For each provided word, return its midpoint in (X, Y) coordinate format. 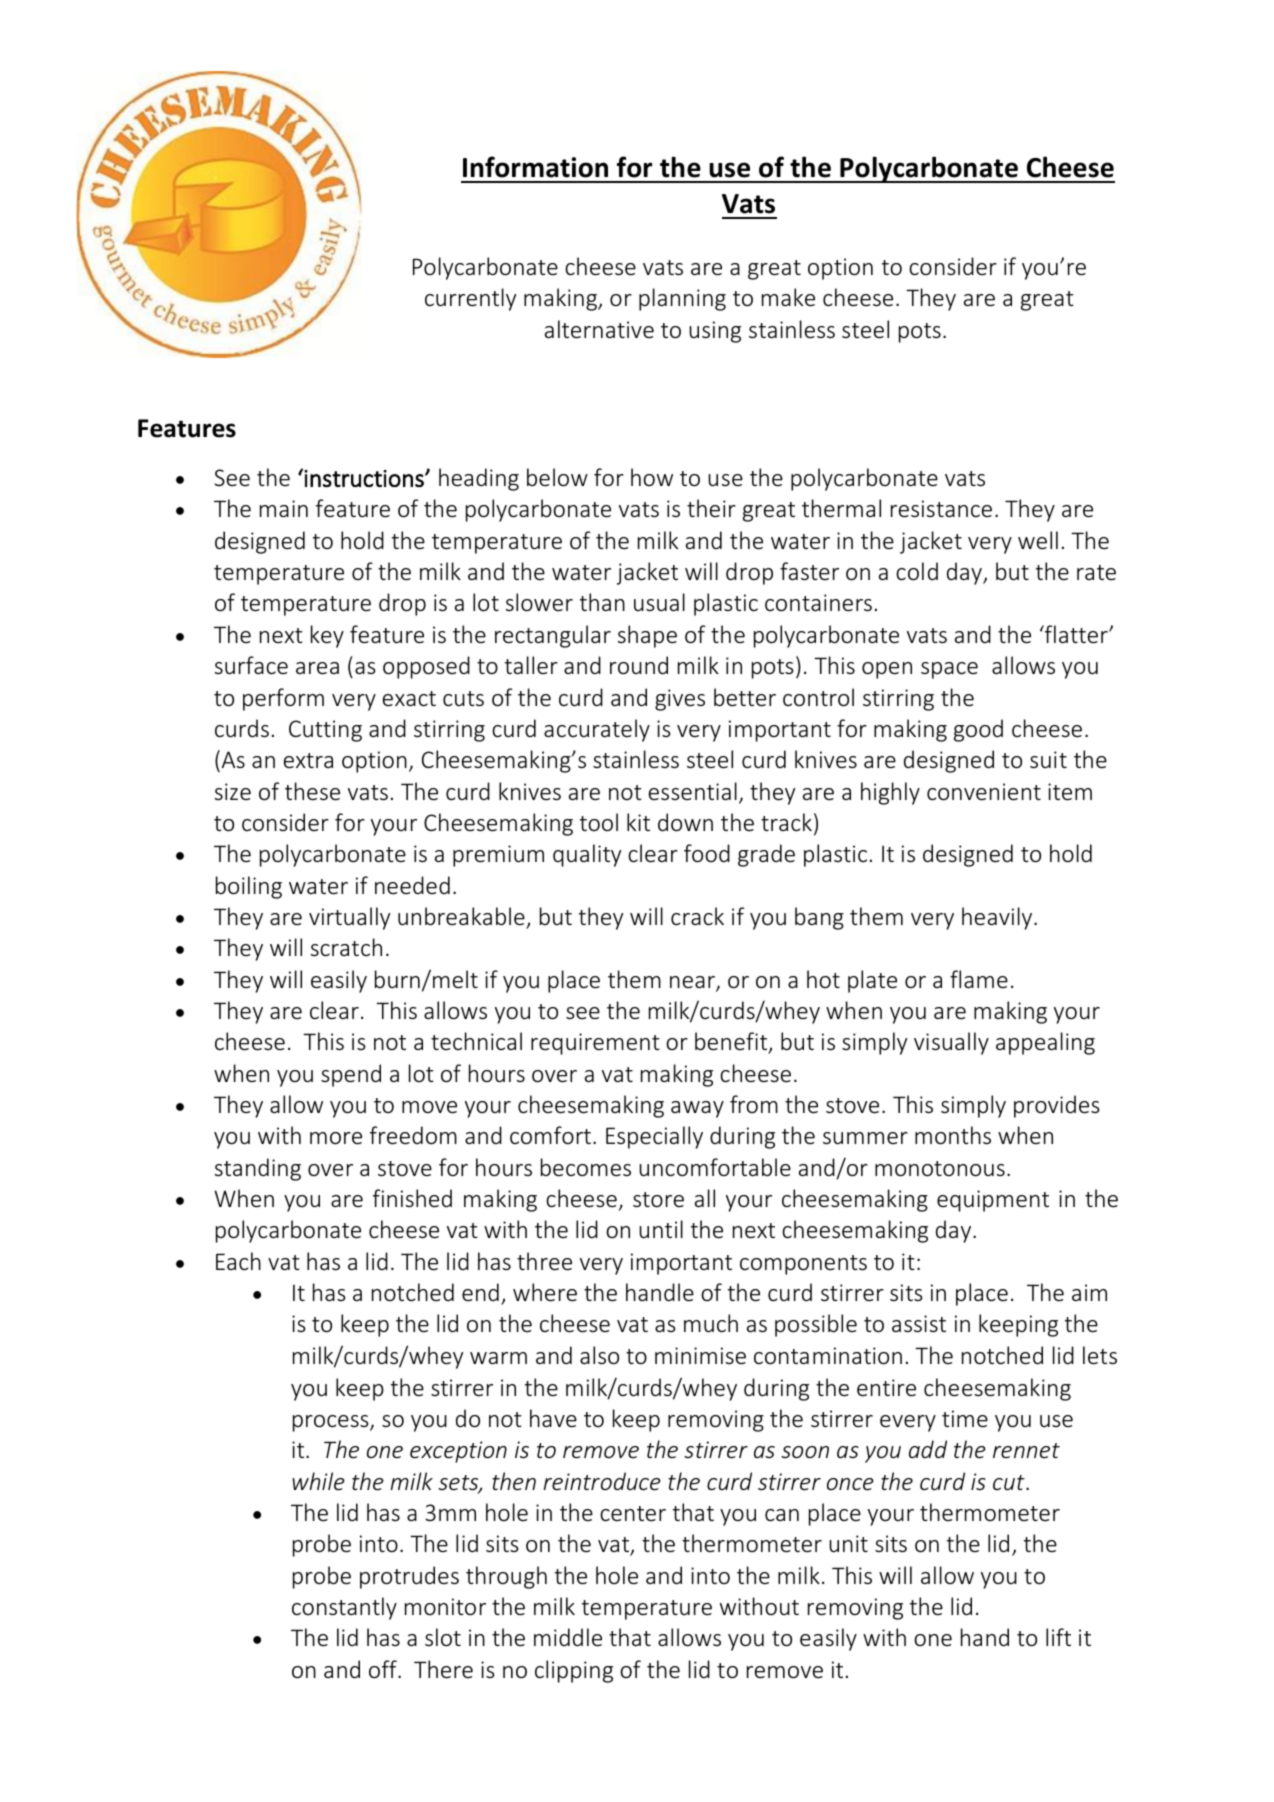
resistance (941, 509)
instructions (365, 478)
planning (682, 299)
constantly (344, 1608)
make (788, 297)
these (312, 791)
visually (951, 1043)
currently (471, 299)
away (697, 1109)
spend (351, 1075)
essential (693, 791)
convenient (984, 792)
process (332, 1423)
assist (919, 1324)
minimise (700, 1356)
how (652, 477)
